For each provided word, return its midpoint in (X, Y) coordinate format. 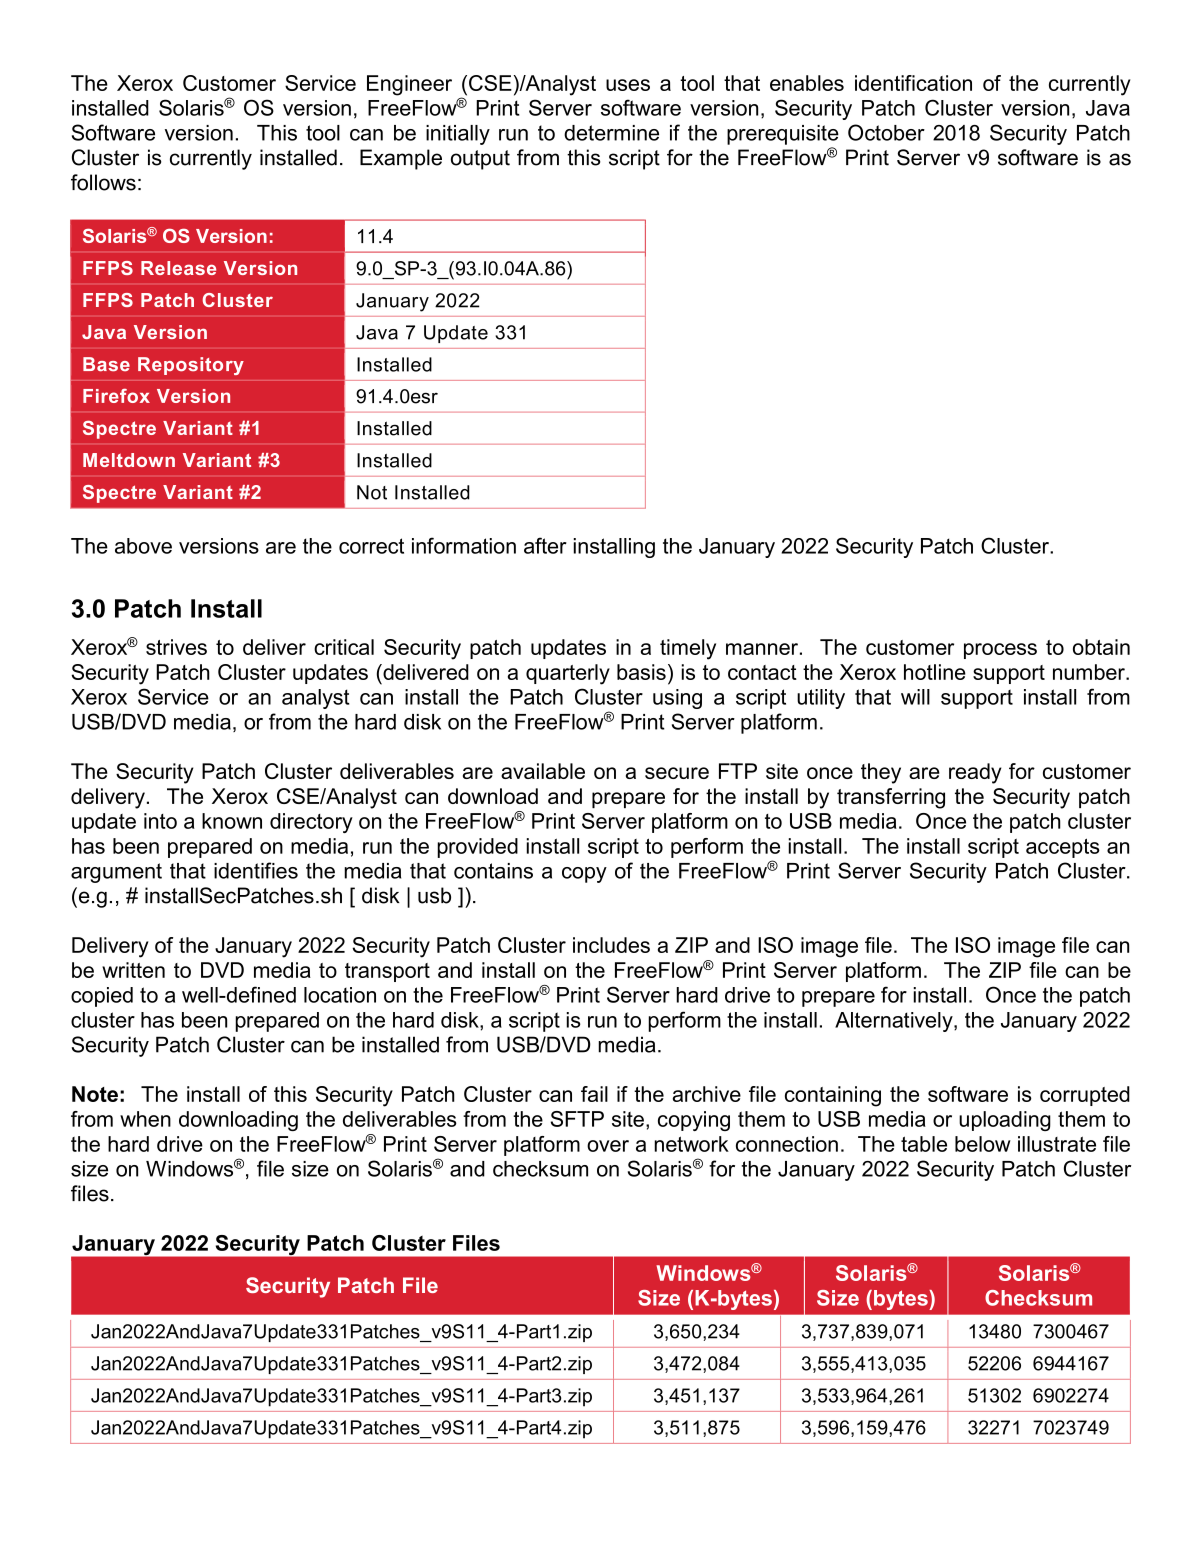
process (1000, 651)
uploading (1005, 1121)
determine (611, 133)
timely (688, 649)
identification (913, 83)
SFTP (577, 1119)
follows (103, 182)
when (145, 1119)
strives (176, 647)
